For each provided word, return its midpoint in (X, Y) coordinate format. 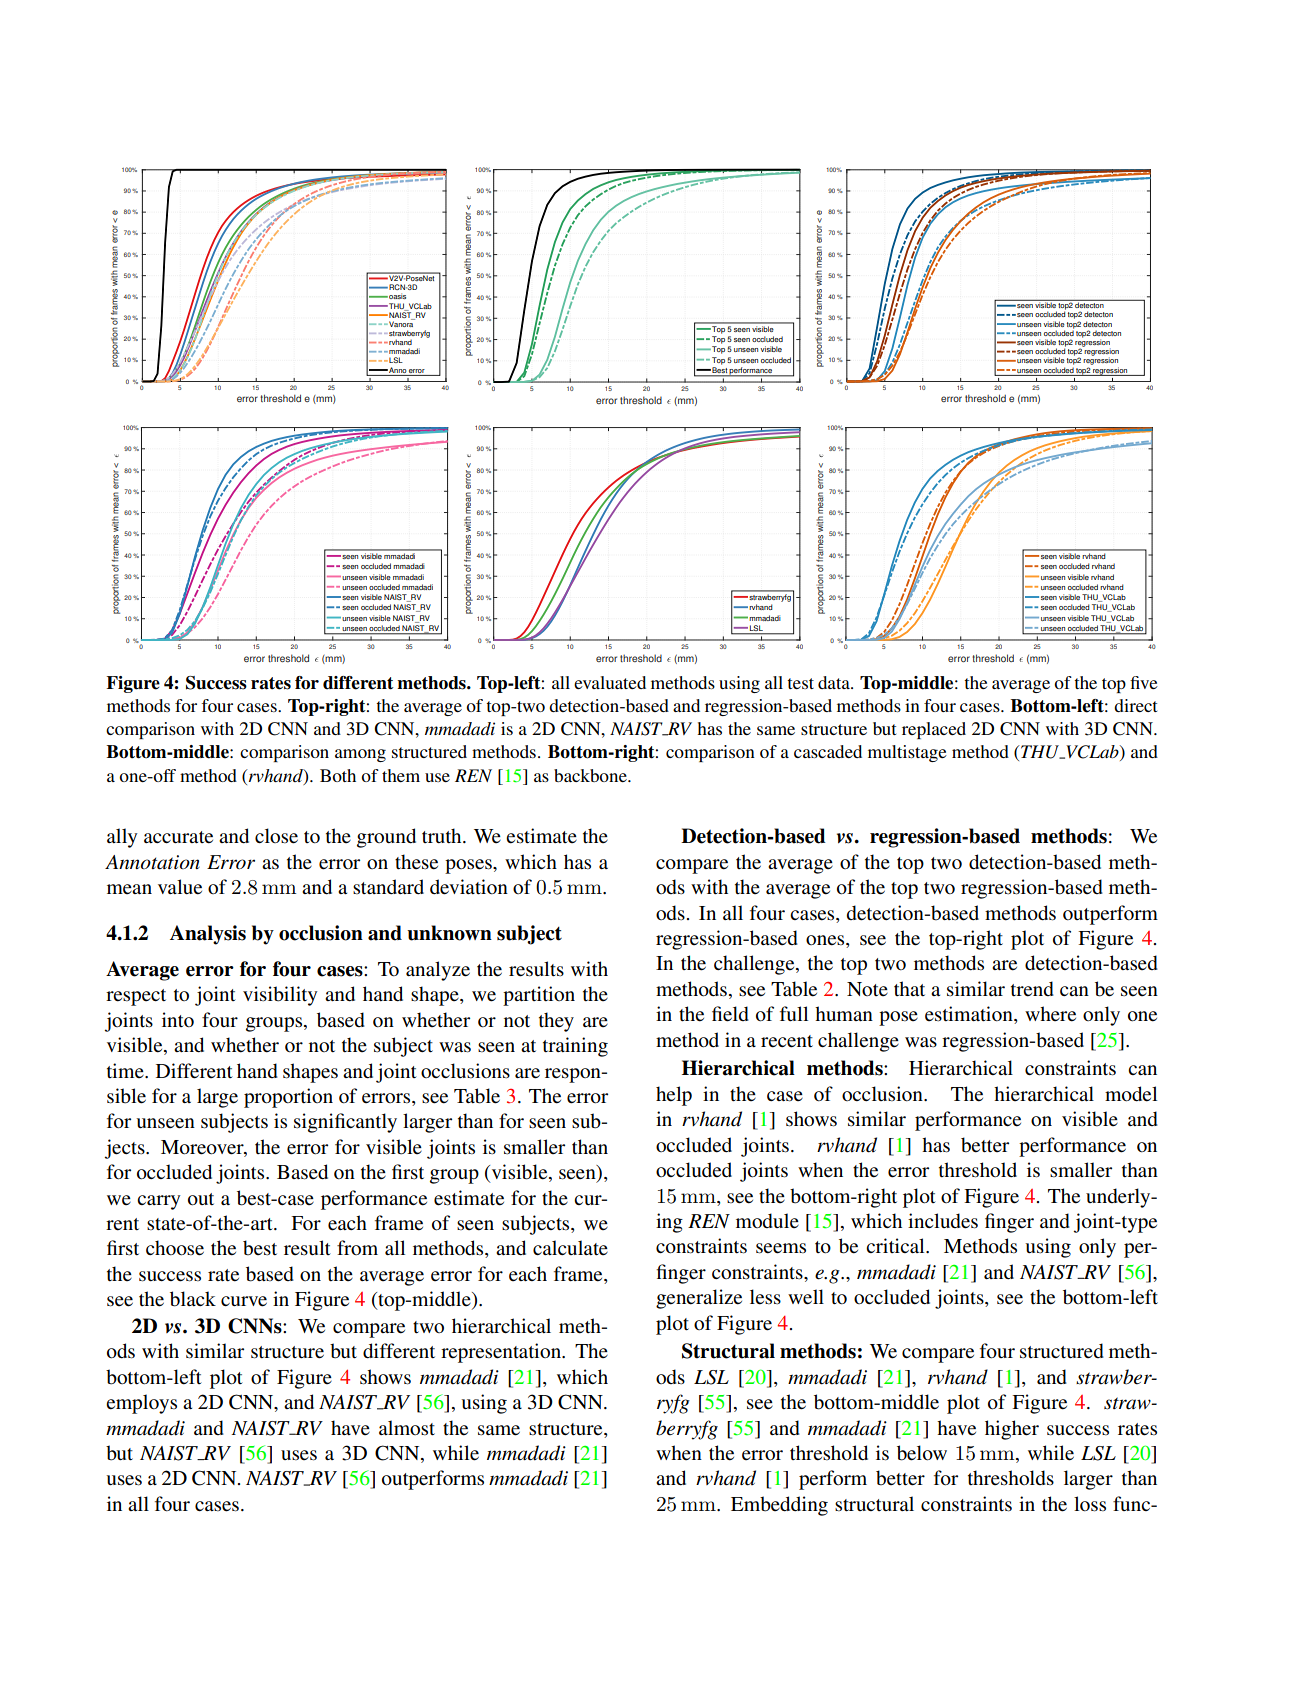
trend (1032, 989)
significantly (345, 1123)
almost (407, 1427)
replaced (934, 730)
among (360, 755)
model (1131, 1094)
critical (896, 1245)
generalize (699, 1299)
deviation (469, 887)
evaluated (610, 682)
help (674, 1096)
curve (244, 1301)
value (180, 887)
